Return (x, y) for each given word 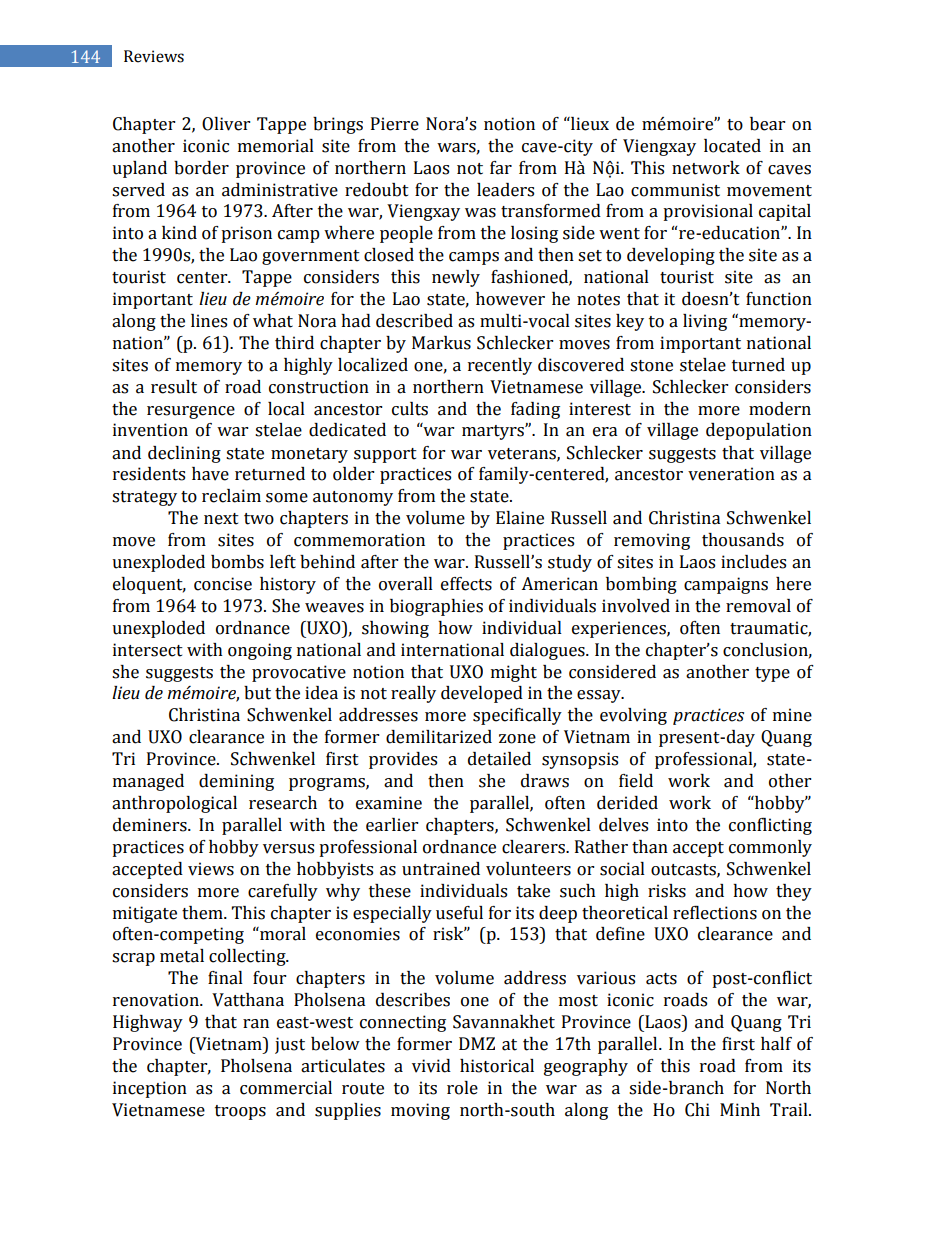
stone (651, 366)
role (462, 1088)
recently (500, 366)
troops (240, 1112)
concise (223, 584)
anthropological (174, 804)
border (201, 168)
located (732, 146)
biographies (436, 607)
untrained (441, 869)
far (501, 168)
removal (758, 606)
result (174, 387)
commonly (770, 848)
